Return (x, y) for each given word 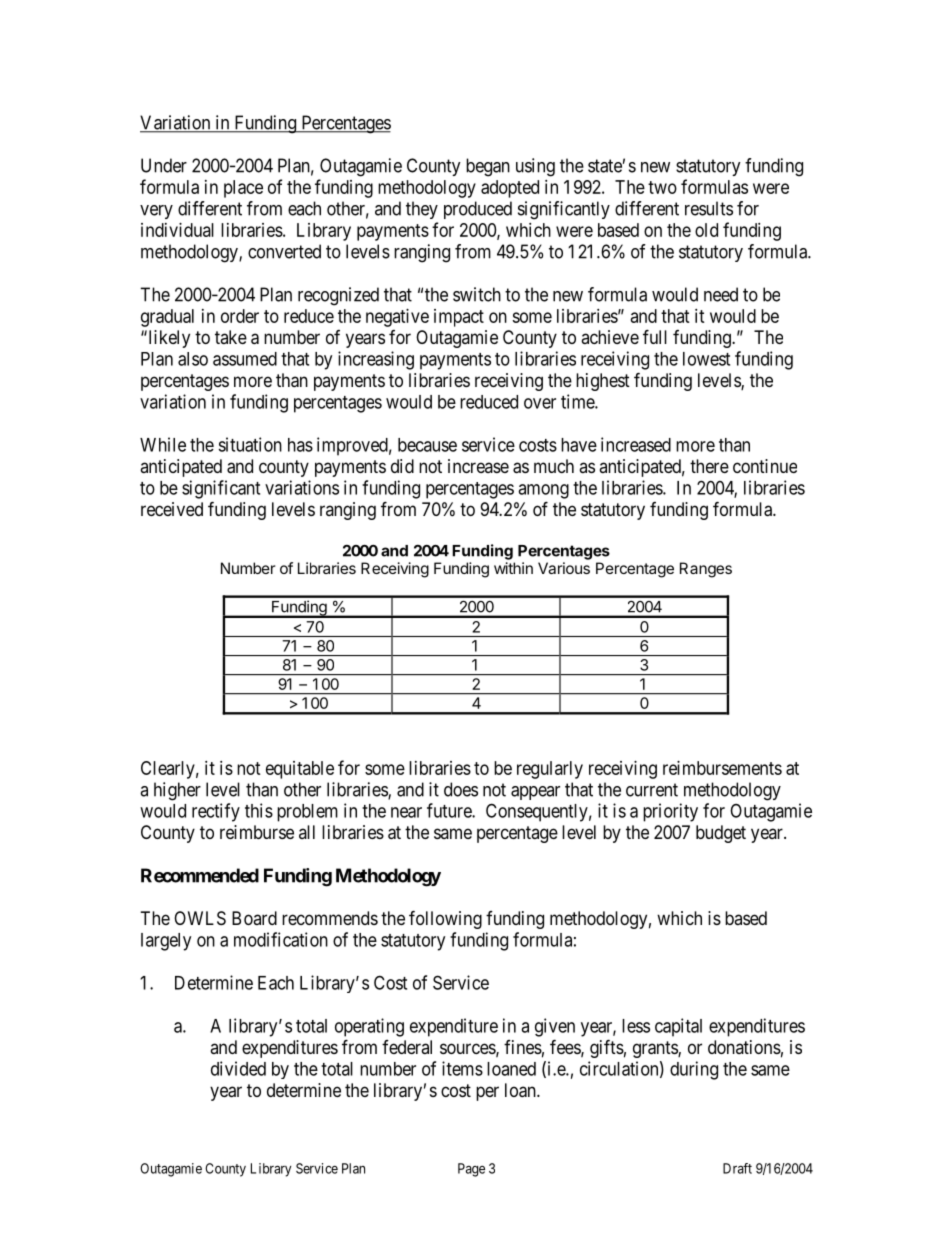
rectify (216, 812)
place (243, 189)
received (172, 509)
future (450, 810)
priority (670, 812)
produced (478, 210)
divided (238, 1068)
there (709, 466)
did (402, 466)
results (709, 208)
